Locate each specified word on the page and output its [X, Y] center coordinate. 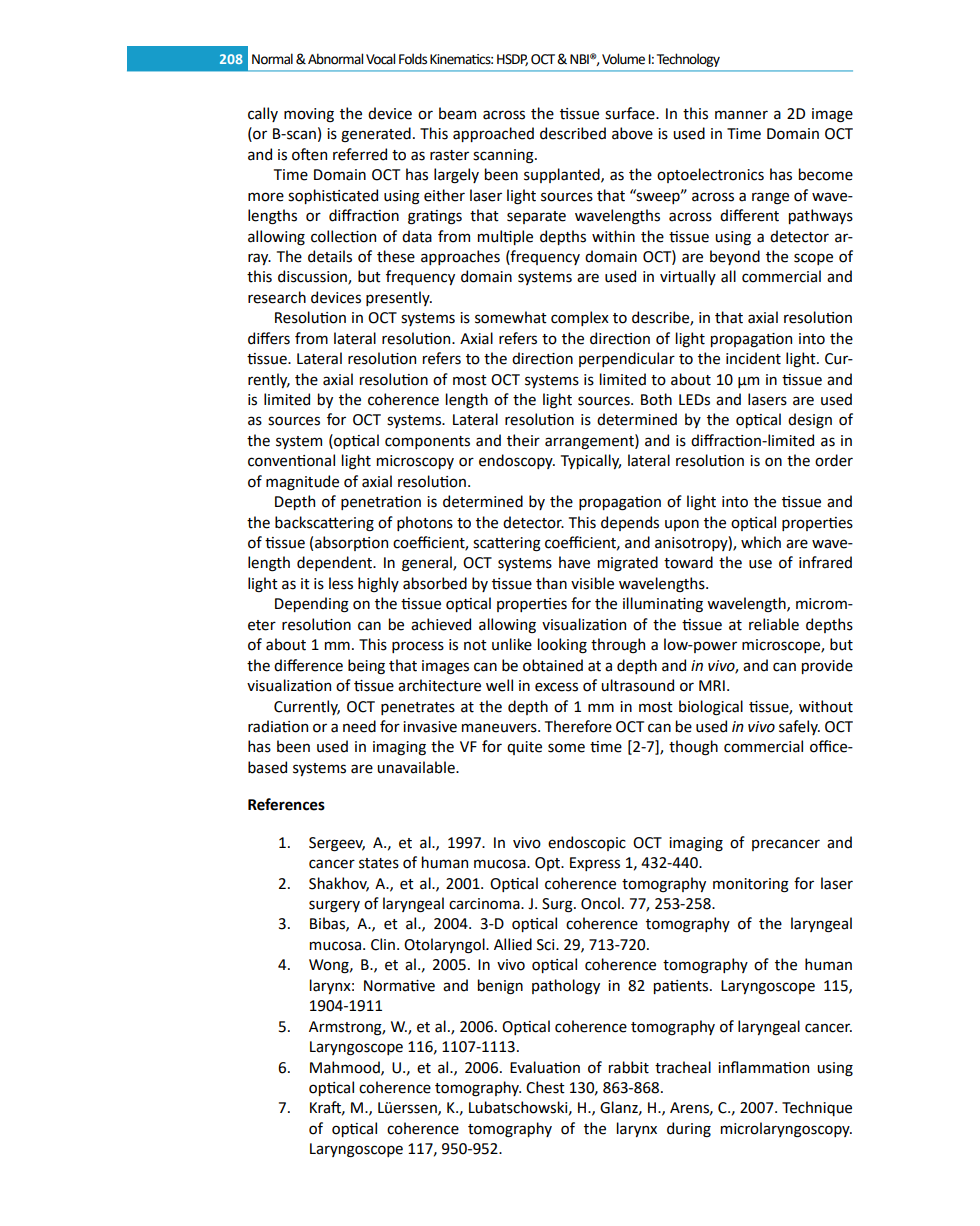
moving [309, 115]
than [551, 583]
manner [741, 115]
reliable [774, 624]
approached [493, 134]
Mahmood [346, 1068]
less [341, 583]
